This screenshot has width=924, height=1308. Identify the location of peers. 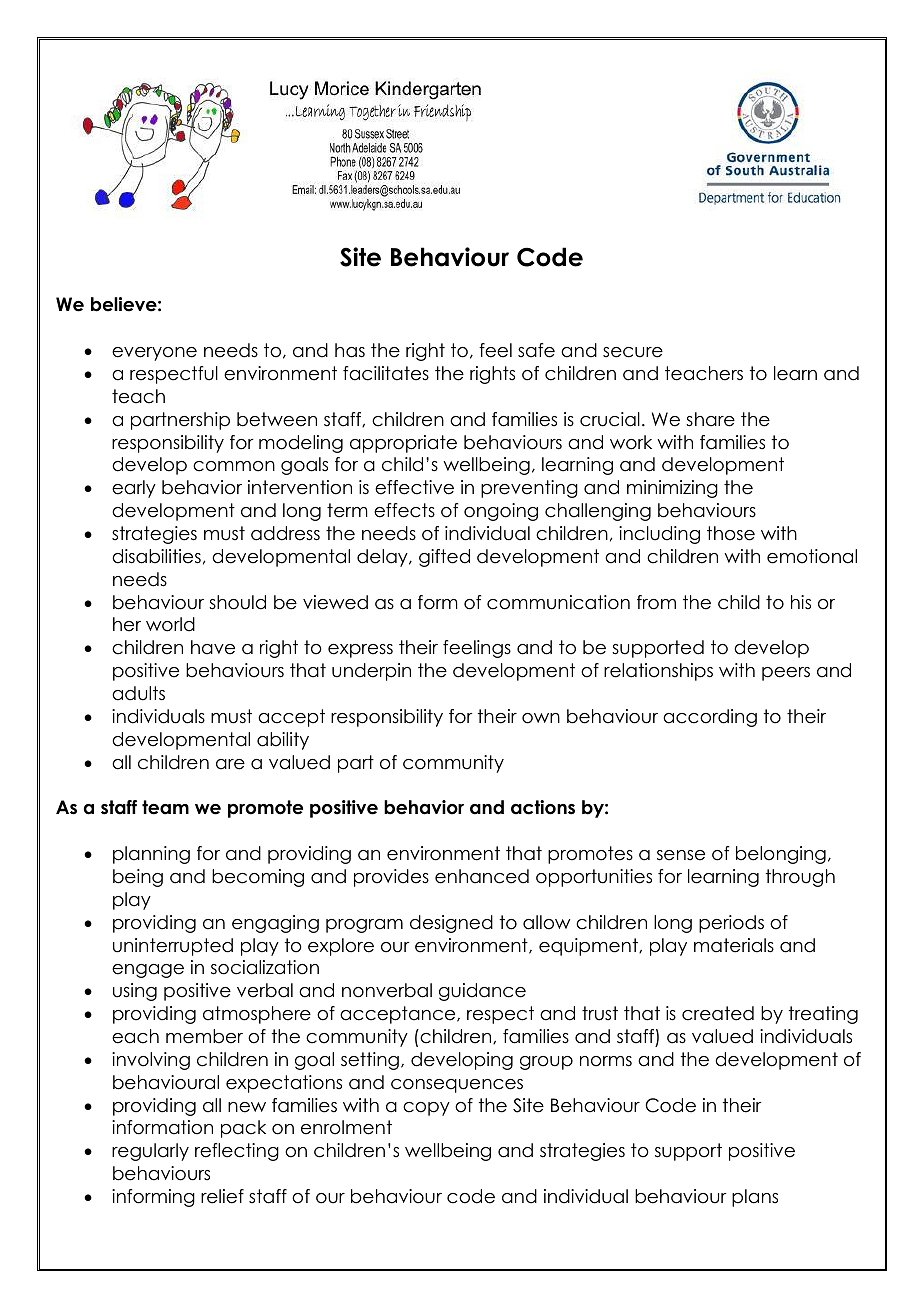
(786, 674).
